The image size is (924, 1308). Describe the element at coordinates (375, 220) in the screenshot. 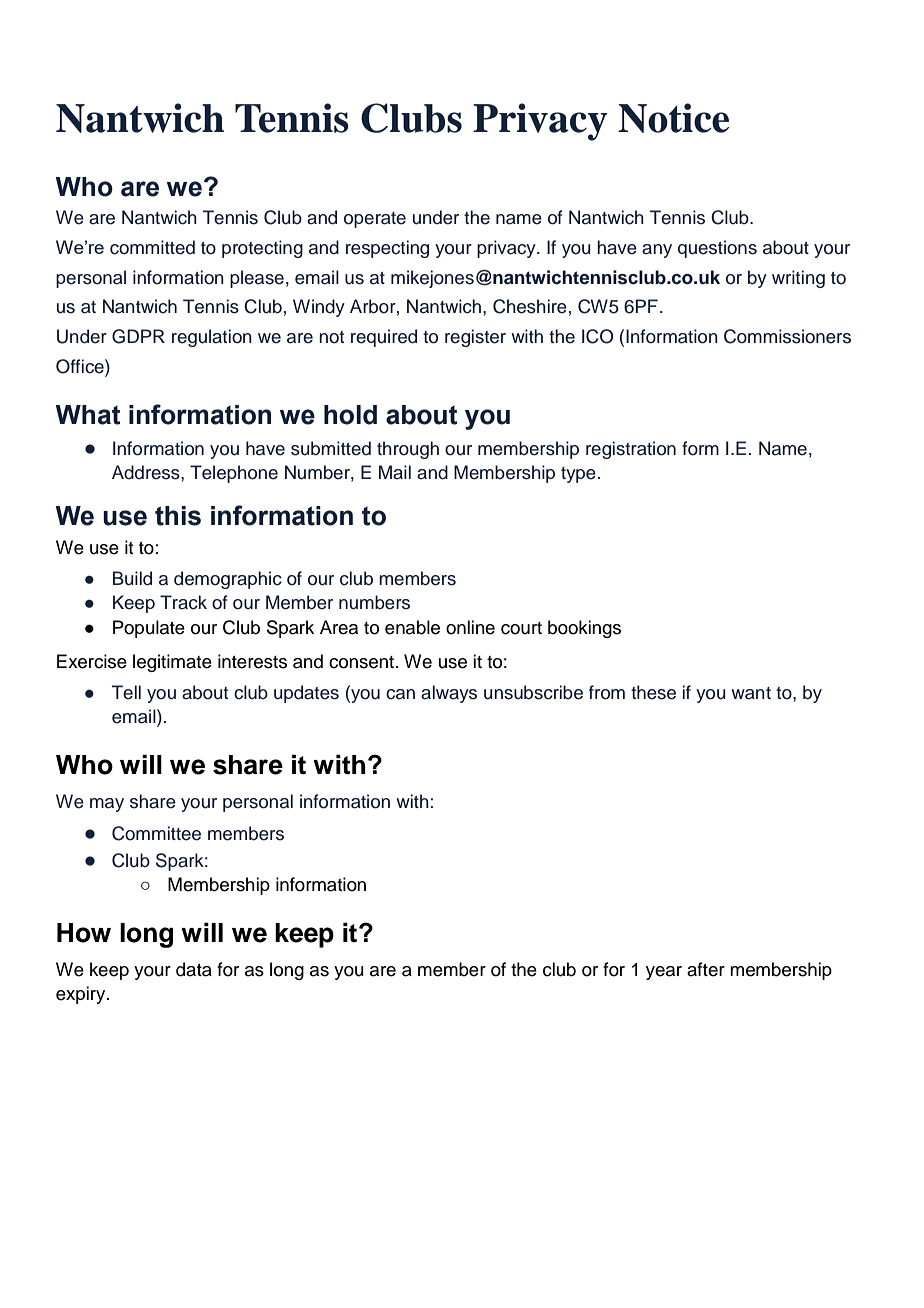

I see `operate` at that location.
